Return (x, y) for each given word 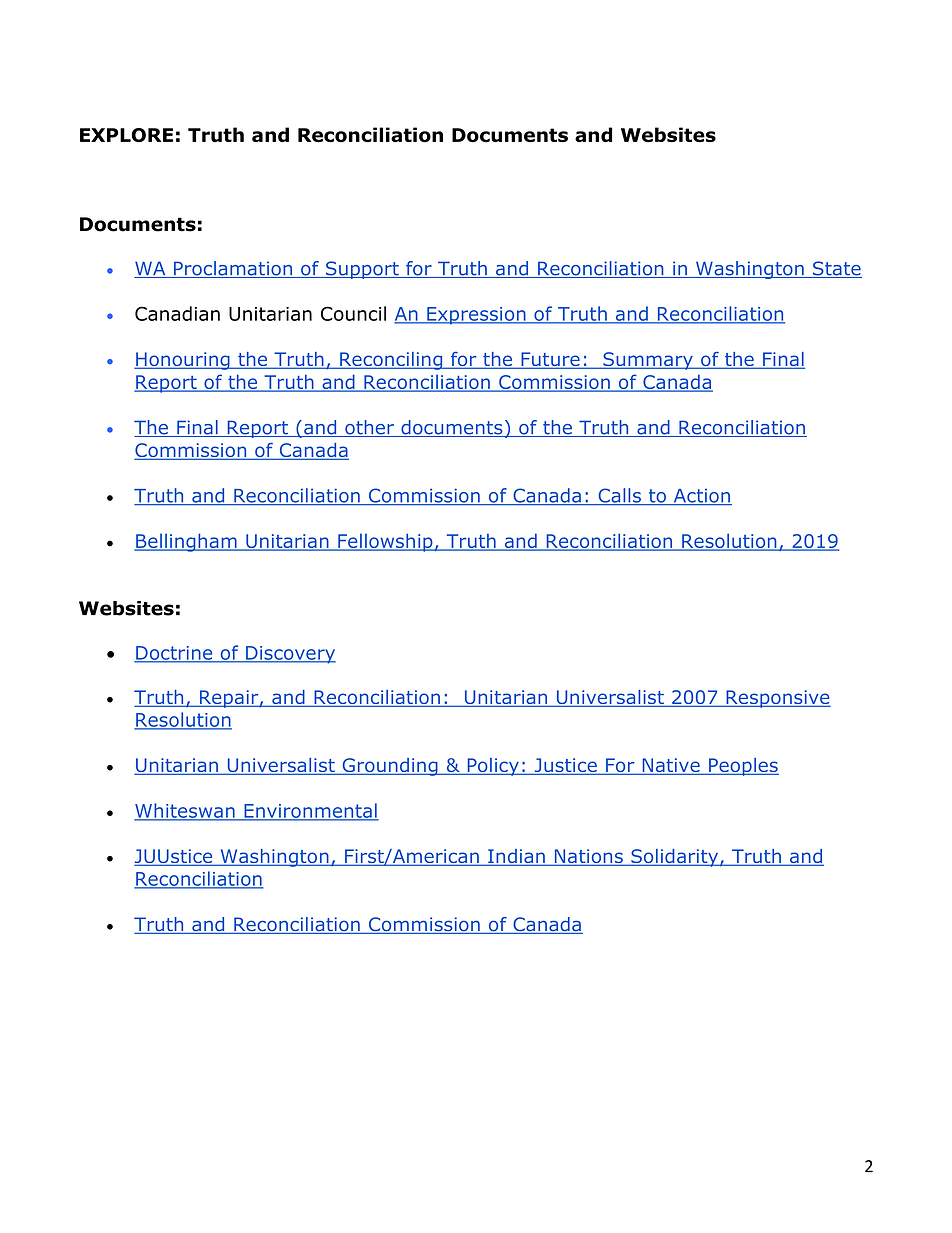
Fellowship (385, 542)
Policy (493, 767)
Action (701, 497)
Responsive (777, 699)
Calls (619, 496)
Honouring (183, 361)
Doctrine (174, 654)
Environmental (310, 811)
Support (362, 270)
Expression (476, 316)
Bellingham (186, 542)
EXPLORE (126, 135)
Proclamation (233, 269)
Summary (648, 361)
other (369, 428)
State (836, 269)
